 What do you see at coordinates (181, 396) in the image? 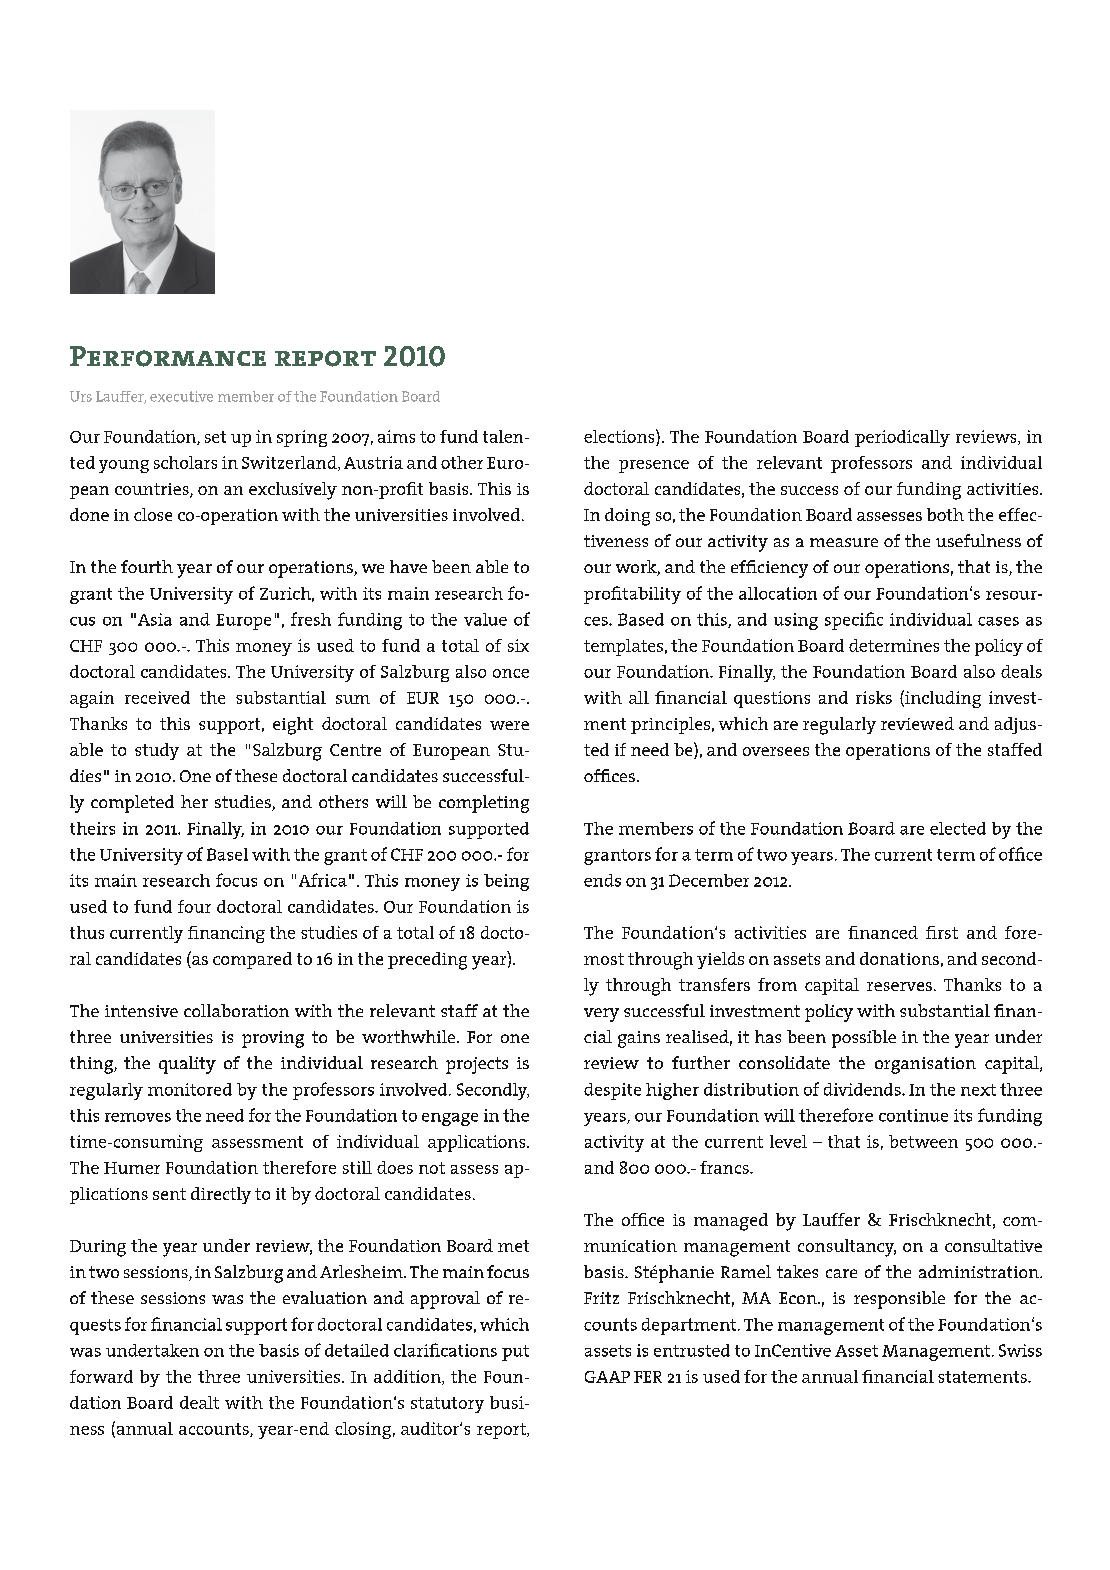
I see `executive` at bounding box center [181, 396].
